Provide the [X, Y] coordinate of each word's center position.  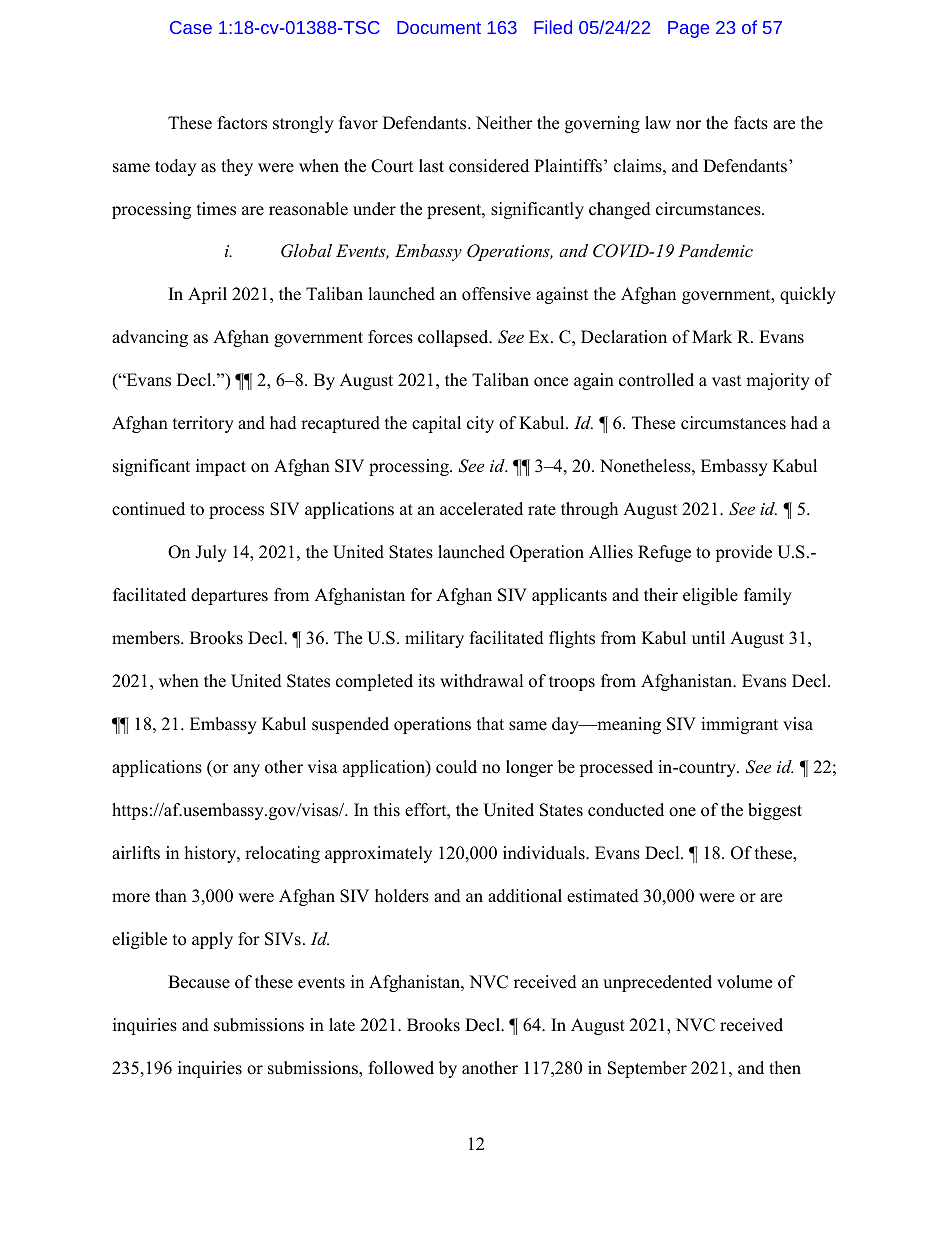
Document [439, 27]
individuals [545, 853]
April [207, 295]
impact [221, 467]
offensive [496, 294]
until [708, 638]
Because [199, 982]
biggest [775, 811]
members [147, 638]
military [434, 639]
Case [191, 27]
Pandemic [715, 250]
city [480, 424]
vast [726, 381]
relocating [282, 854]
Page [688, 29]
